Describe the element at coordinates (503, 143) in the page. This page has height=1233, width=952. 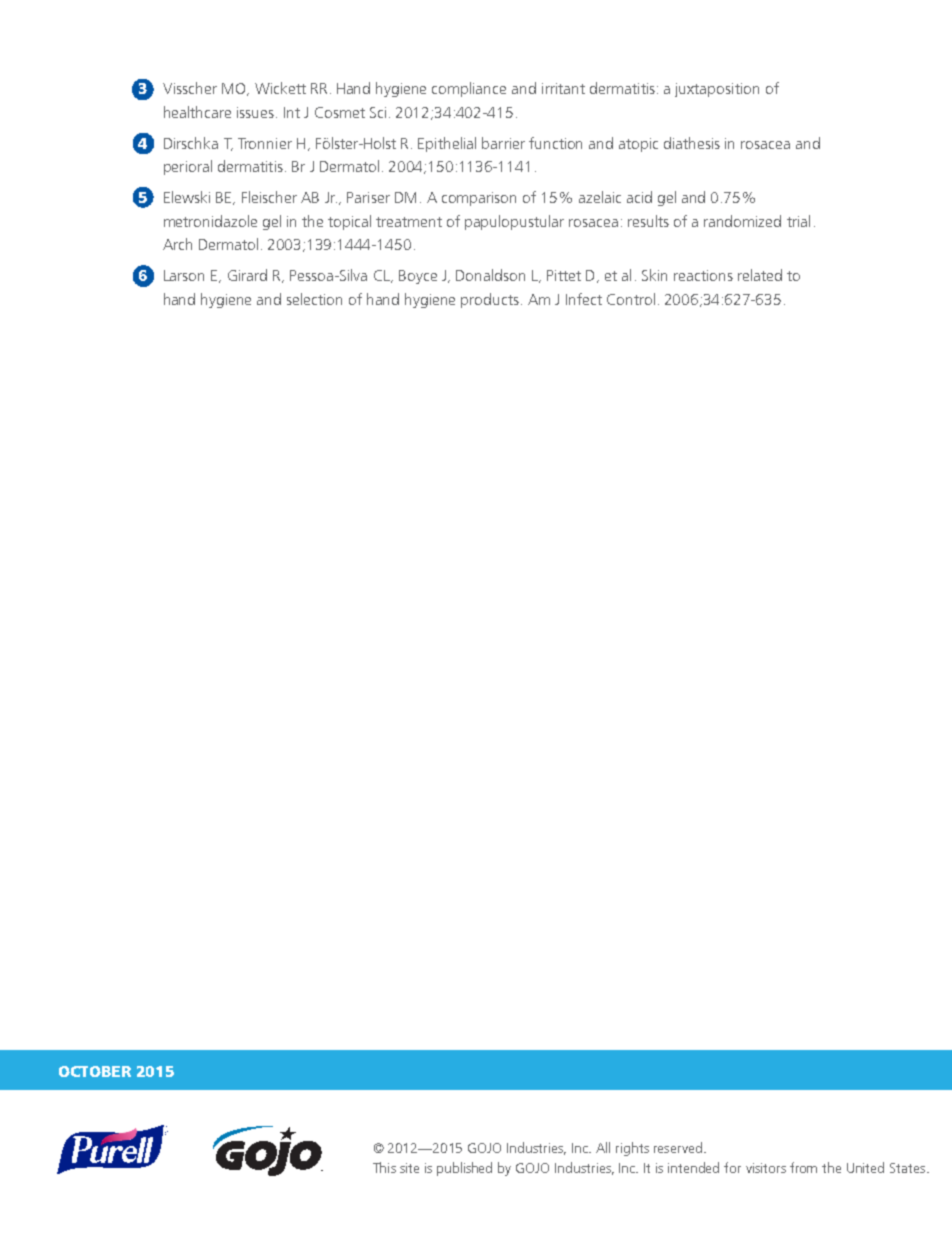
I see `barrier` at that location.
